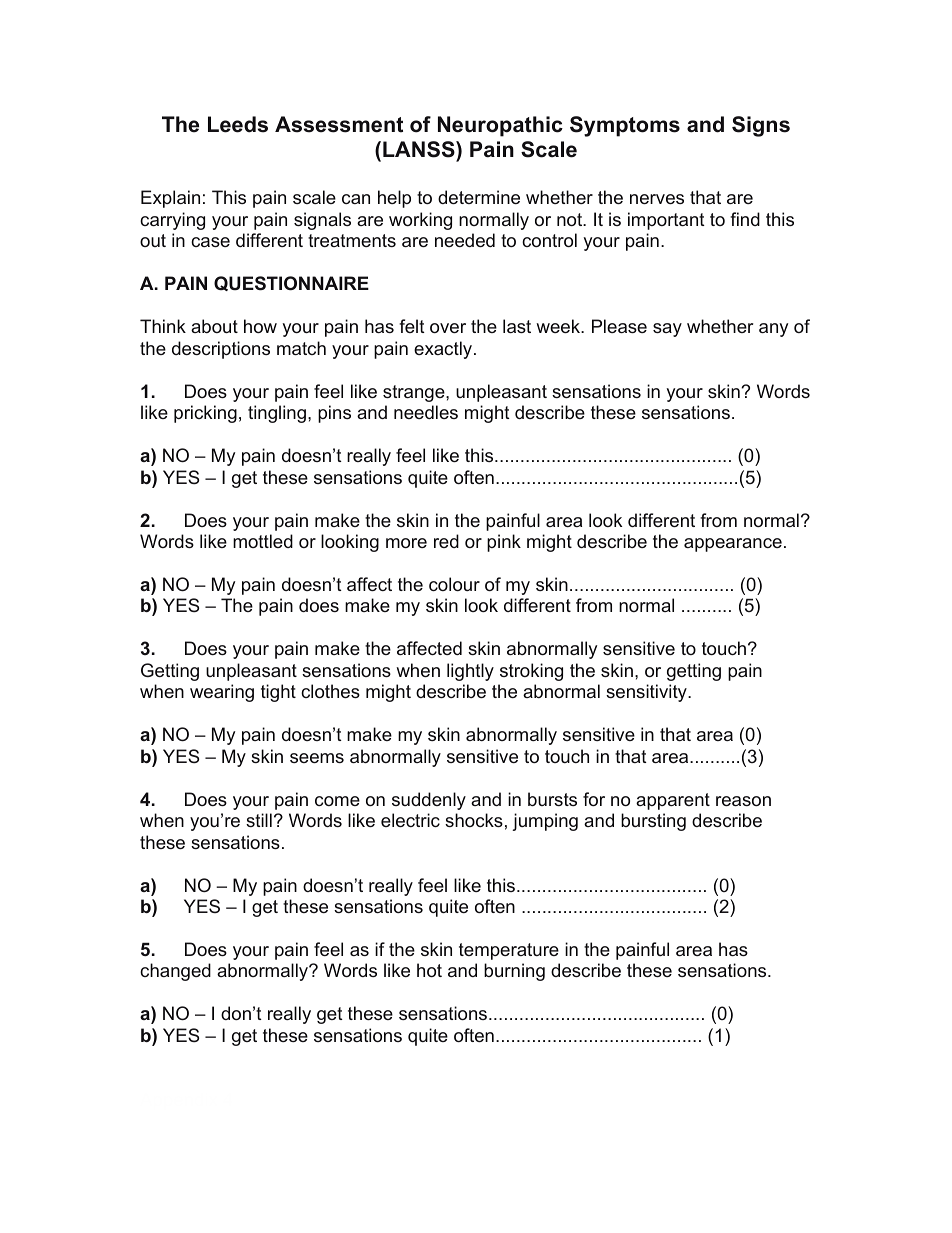  What do you see at coordinates (222, 693) in the document?
I see `wearing` at bounding box center [222, 693].
